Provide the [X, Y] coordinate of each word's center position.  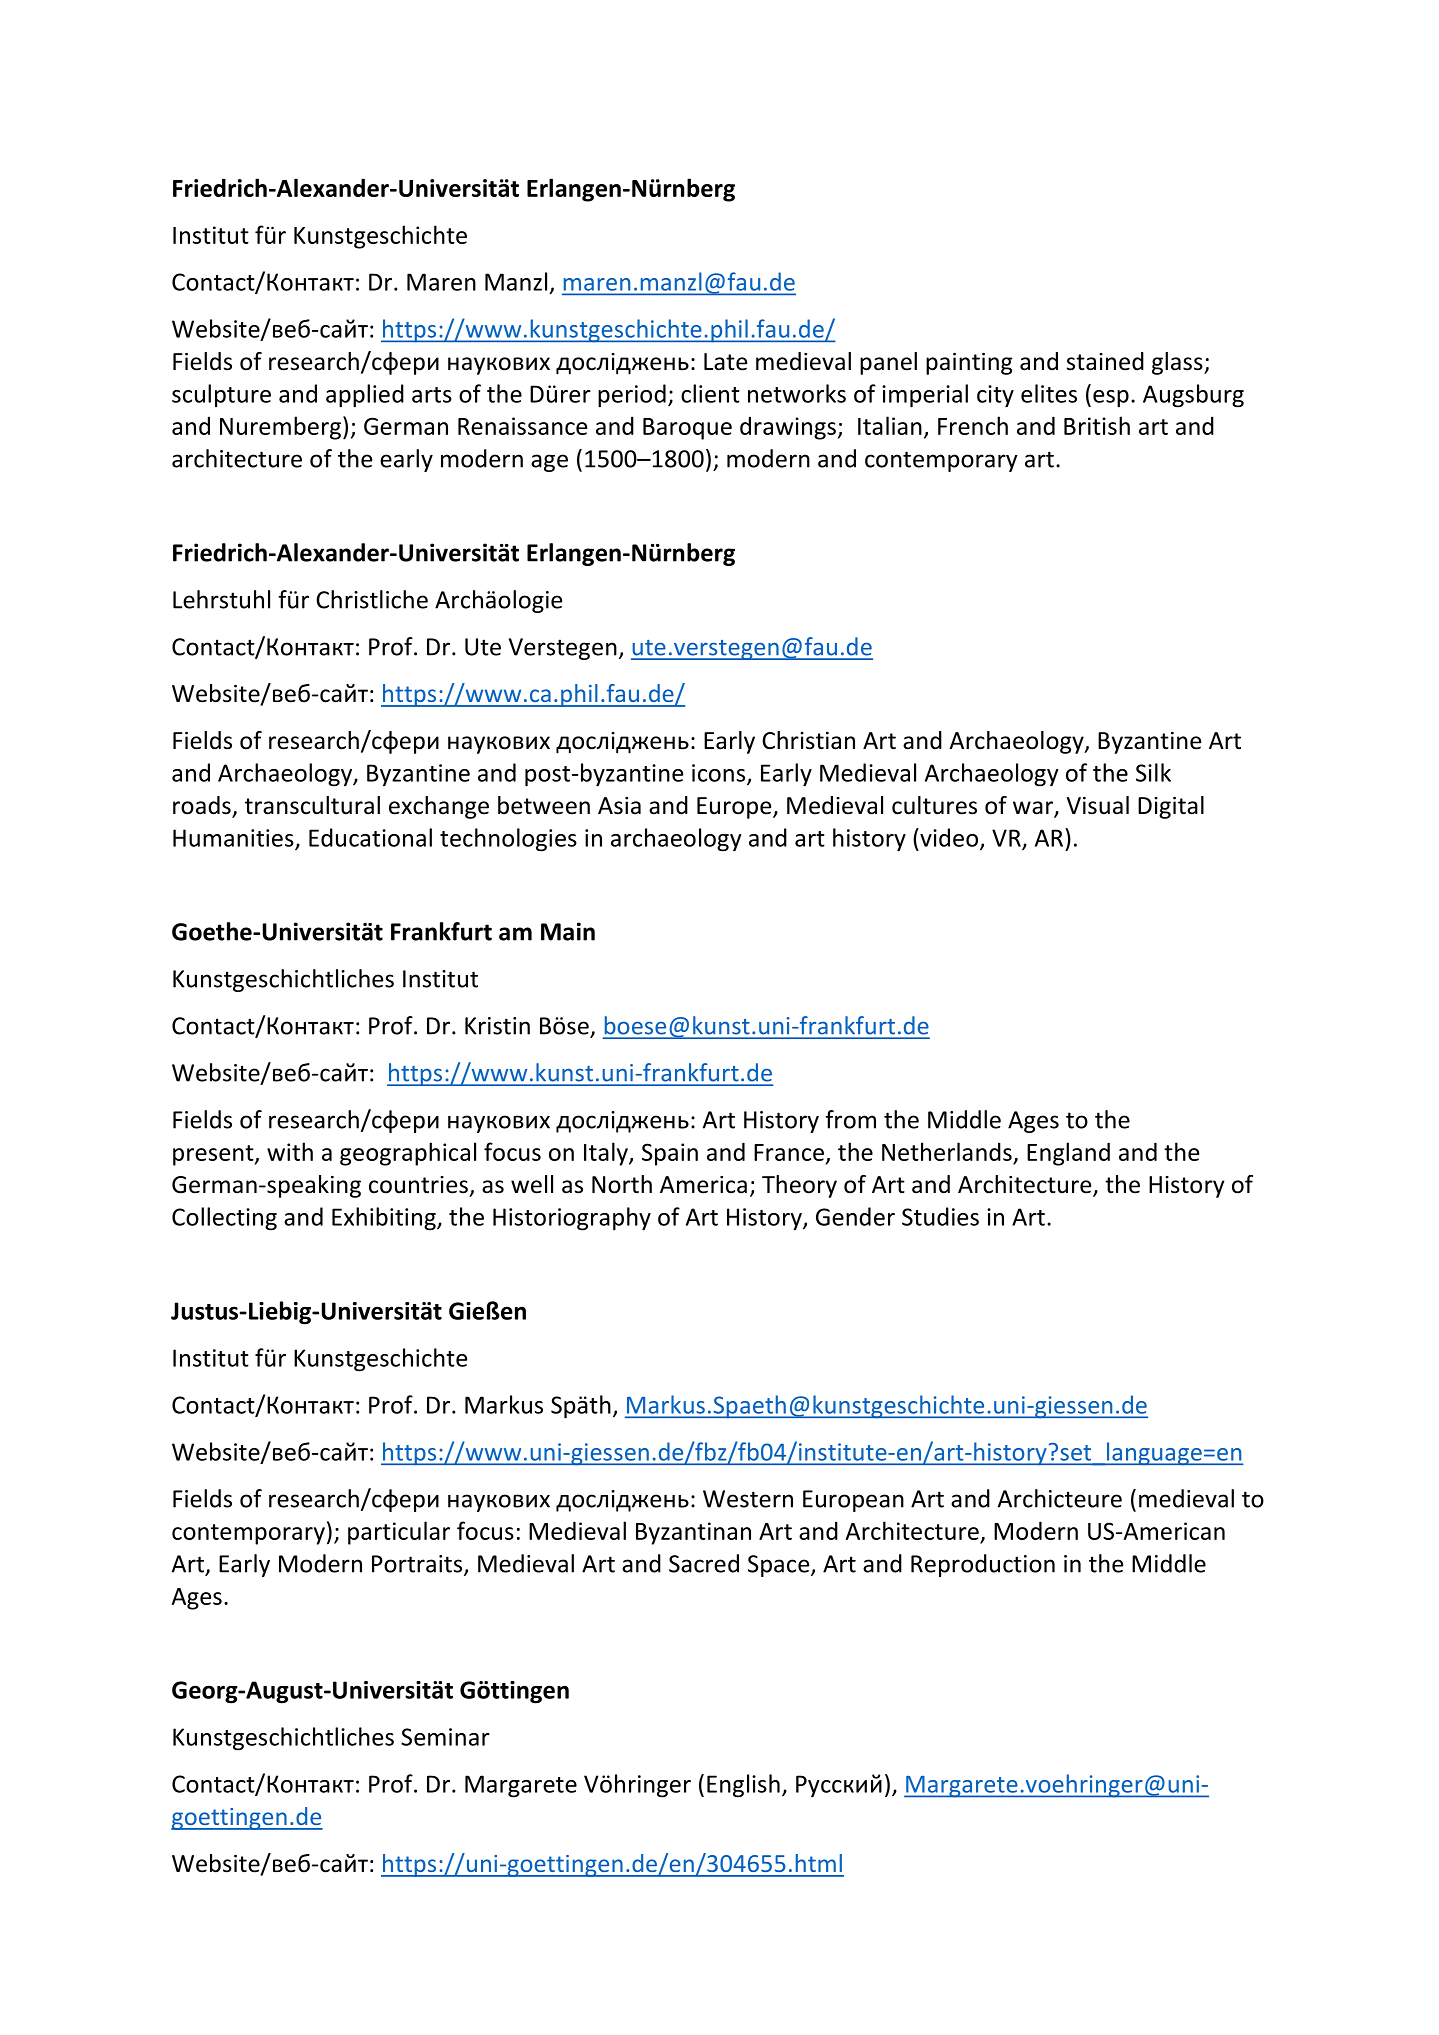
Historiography [572, 1219]
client [710, 393]
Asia [619, 806]
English [743, 1786]
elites [1049, 393]
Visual [1098, 805]
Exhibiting [385, 1219]
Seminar [445, 1737]
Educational [370, 837]
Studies [940, 1216]
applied [365, 396]
